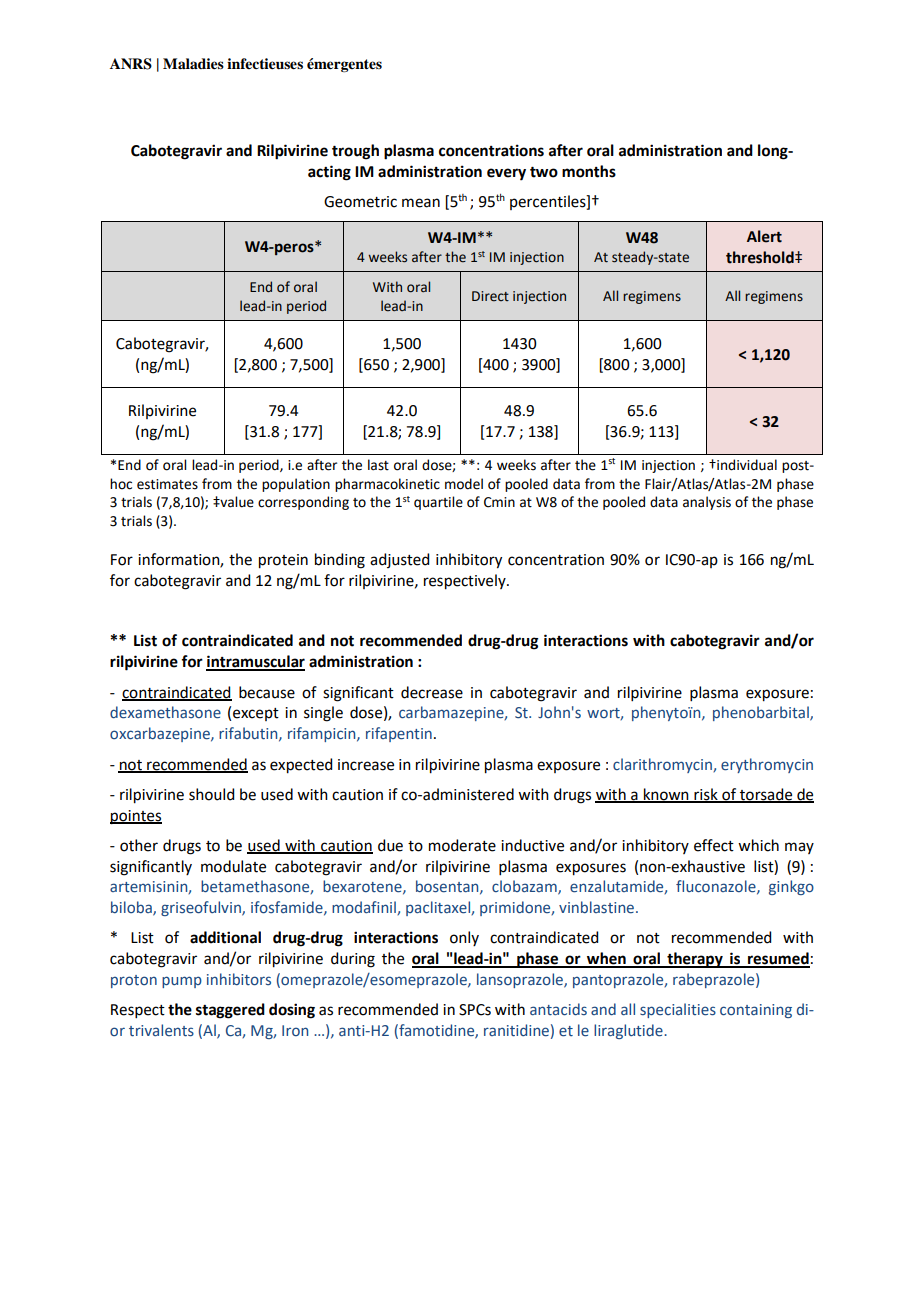  I want to click on ranitidine, so click(516, 1030).
